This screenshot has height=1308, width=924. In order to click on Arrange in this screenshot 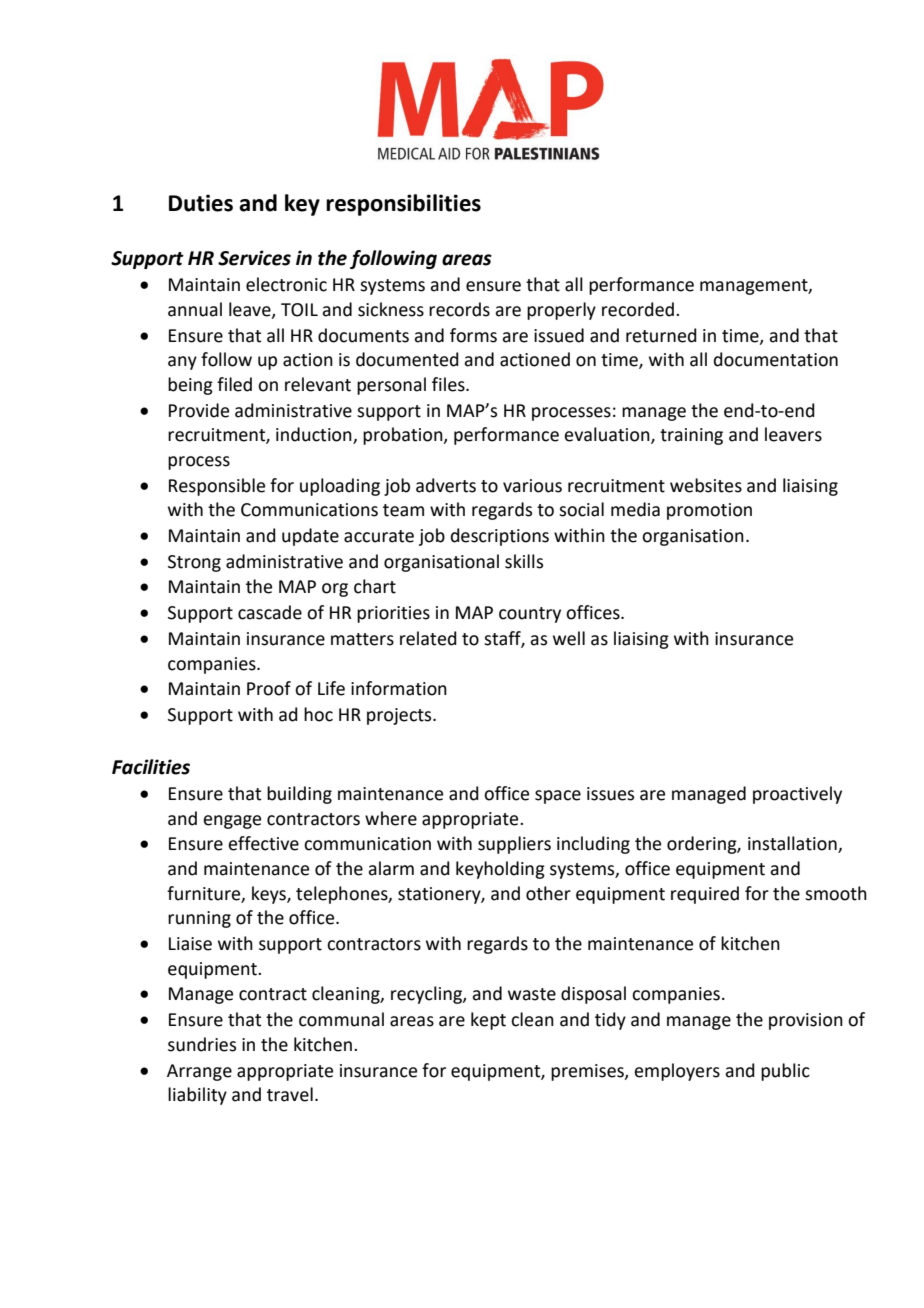, I will do `click(199, 1072)`.
